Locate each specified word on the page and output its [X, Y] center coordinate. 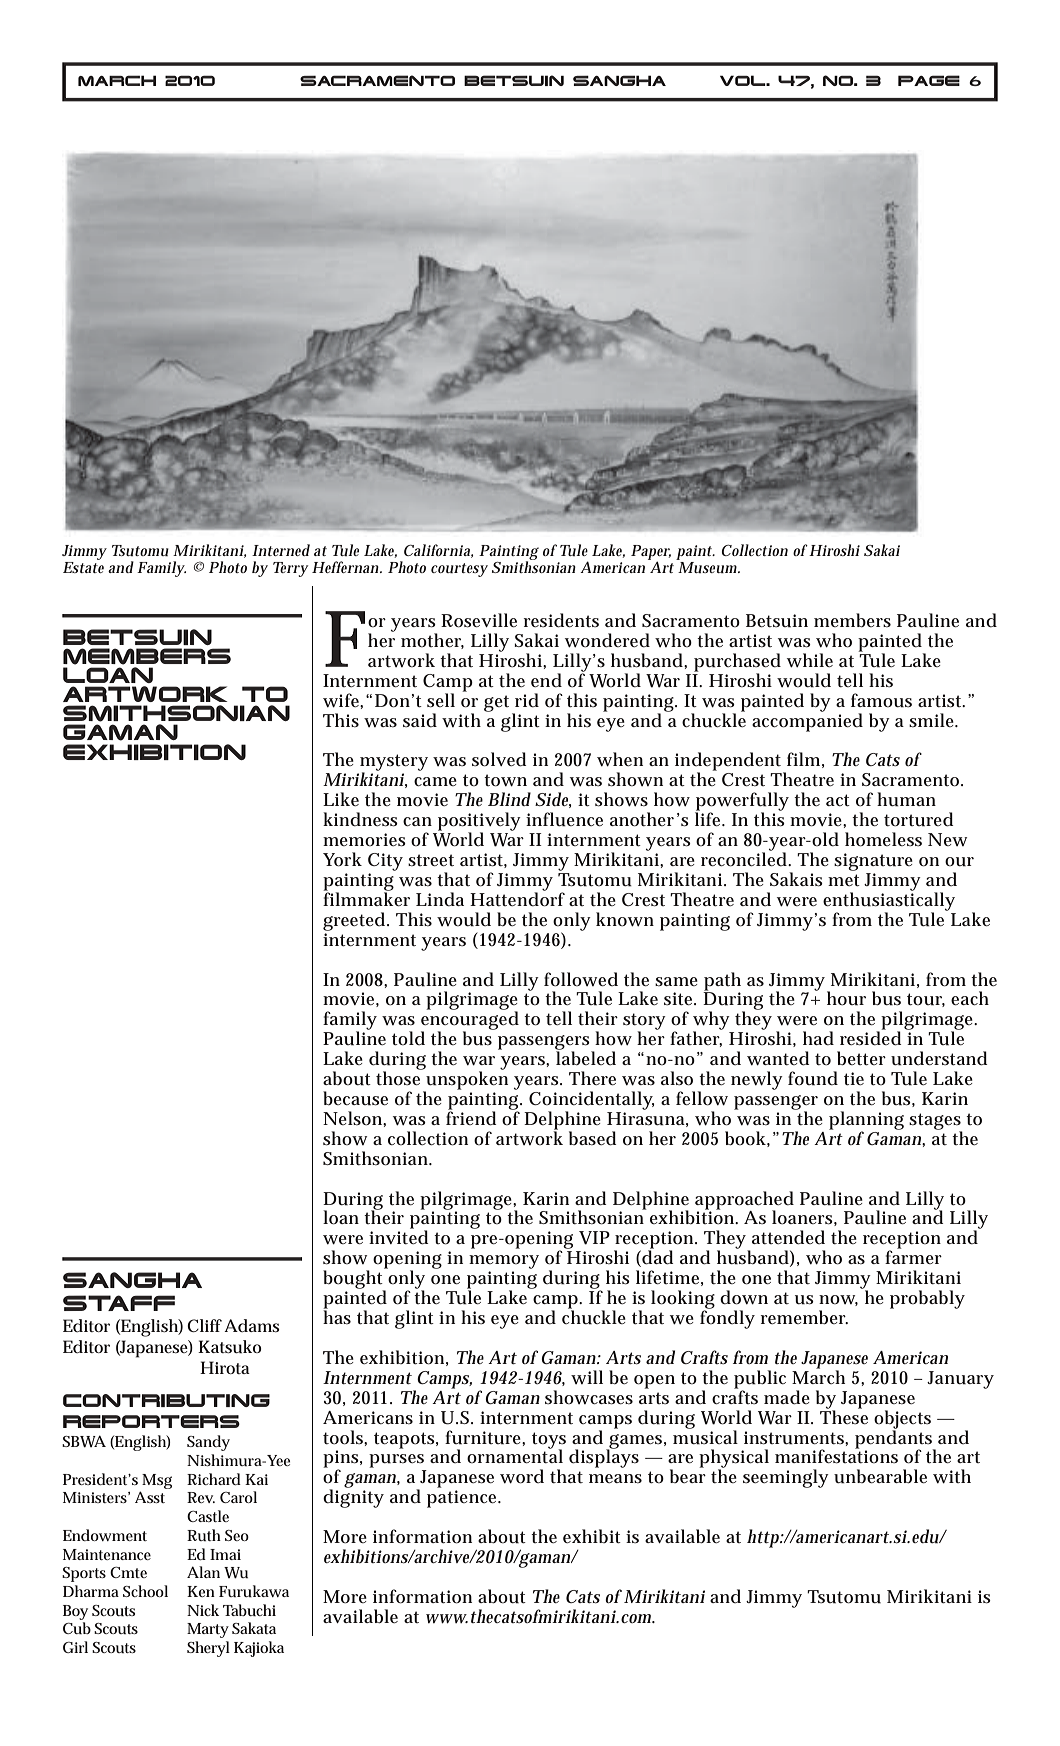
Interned [281, 550]
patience [463, 1499]
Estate [83, 567]
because [355, 1098]
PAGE [929, 80]
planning [866, 1121]
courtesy [459, 570]
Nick [203, 1610]
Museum [709, 567]
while [810, 660]
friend [471, 1117]
